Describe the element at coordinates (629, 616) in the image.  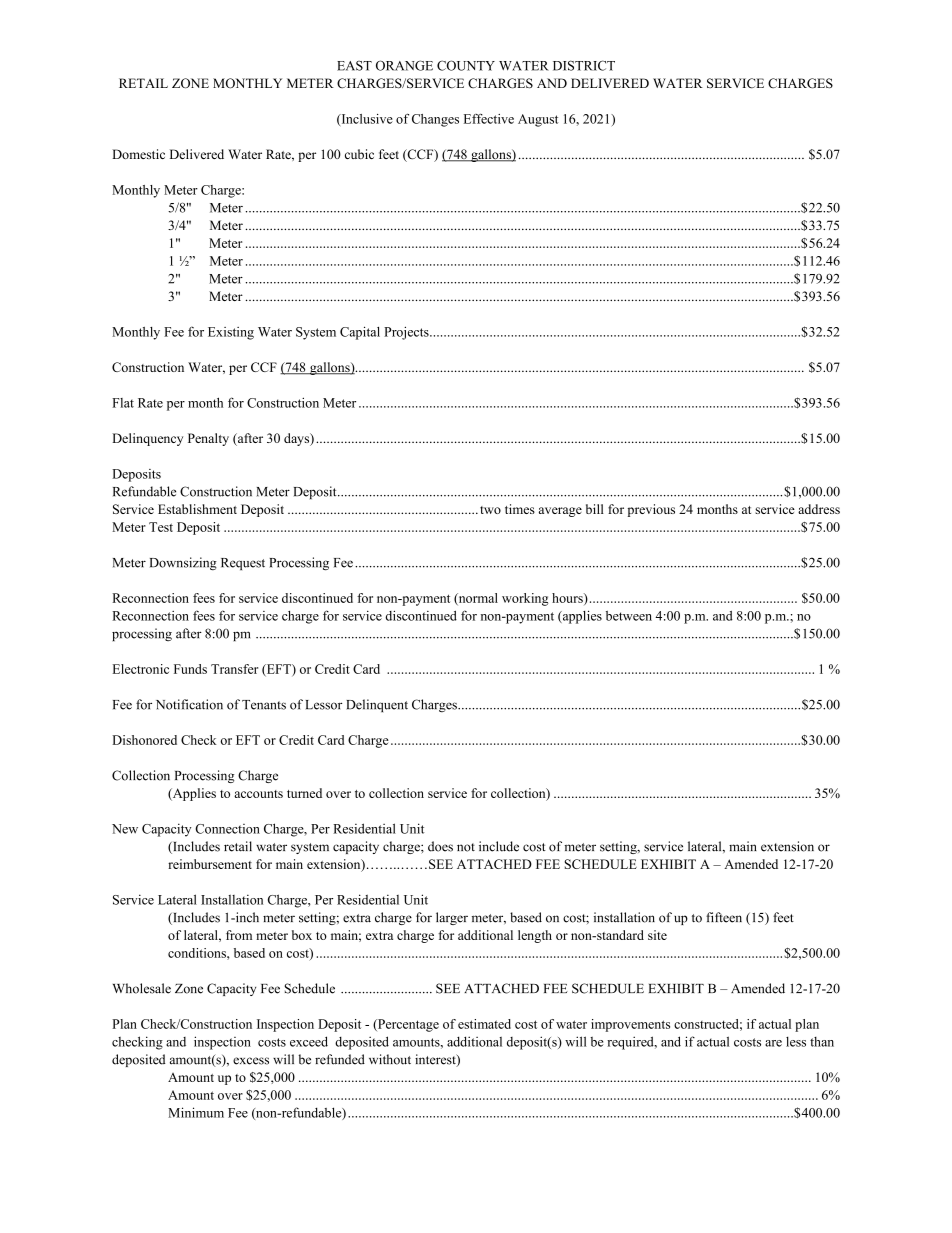
I see `between` at that location.
